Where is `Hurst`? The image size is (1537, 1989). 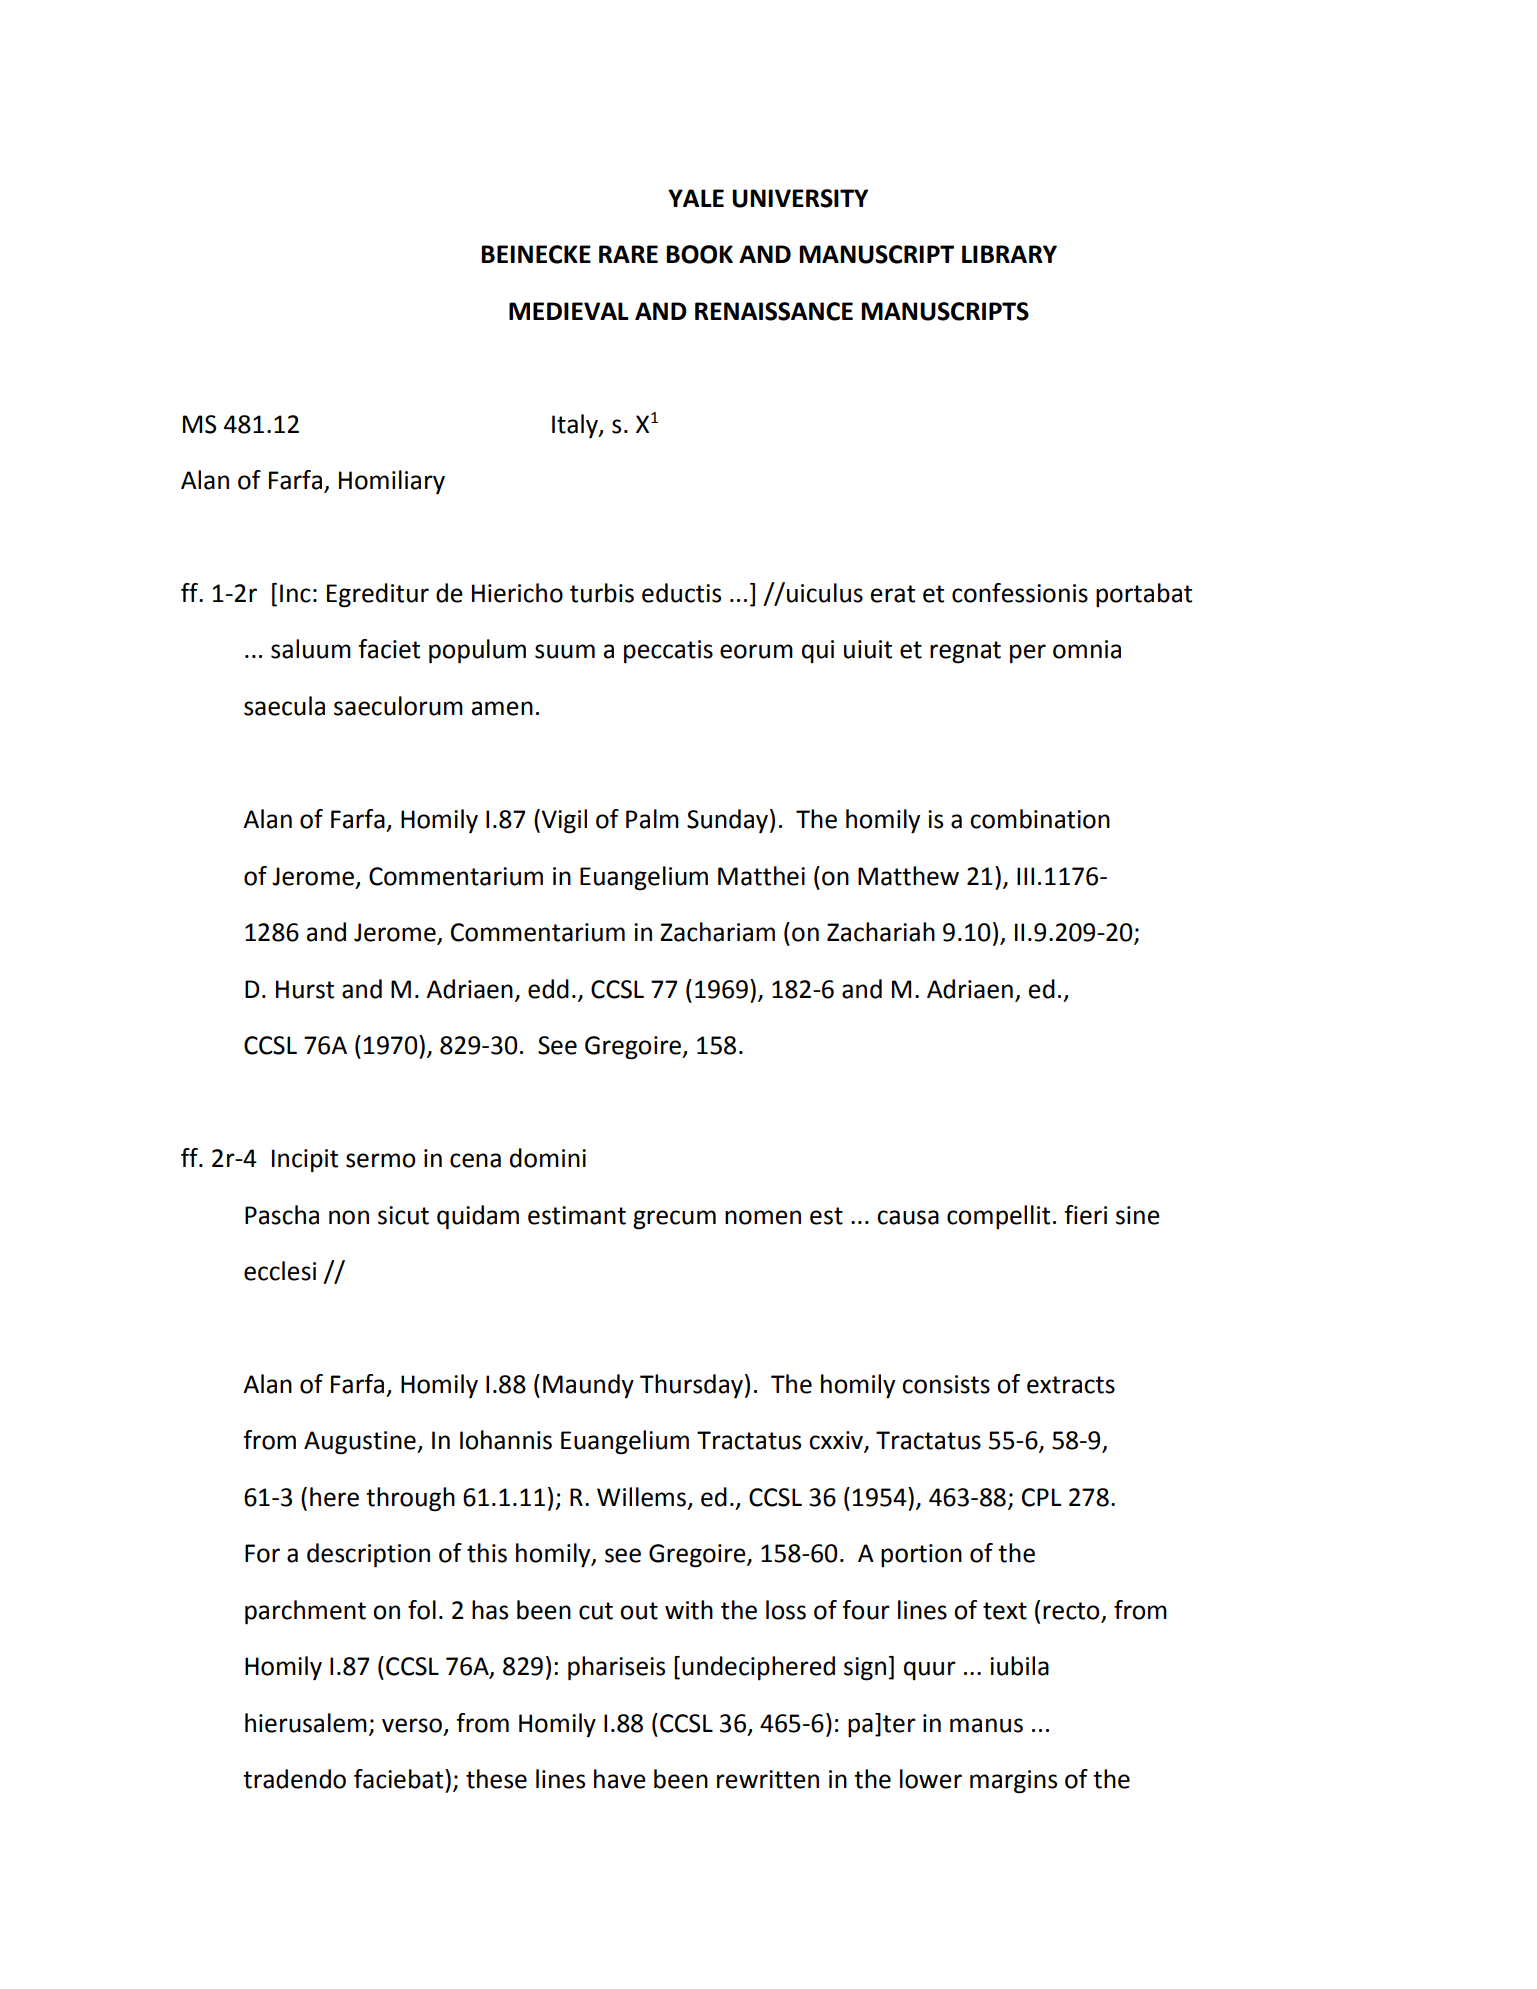
Hurst is located at coordinates (305, 989).
